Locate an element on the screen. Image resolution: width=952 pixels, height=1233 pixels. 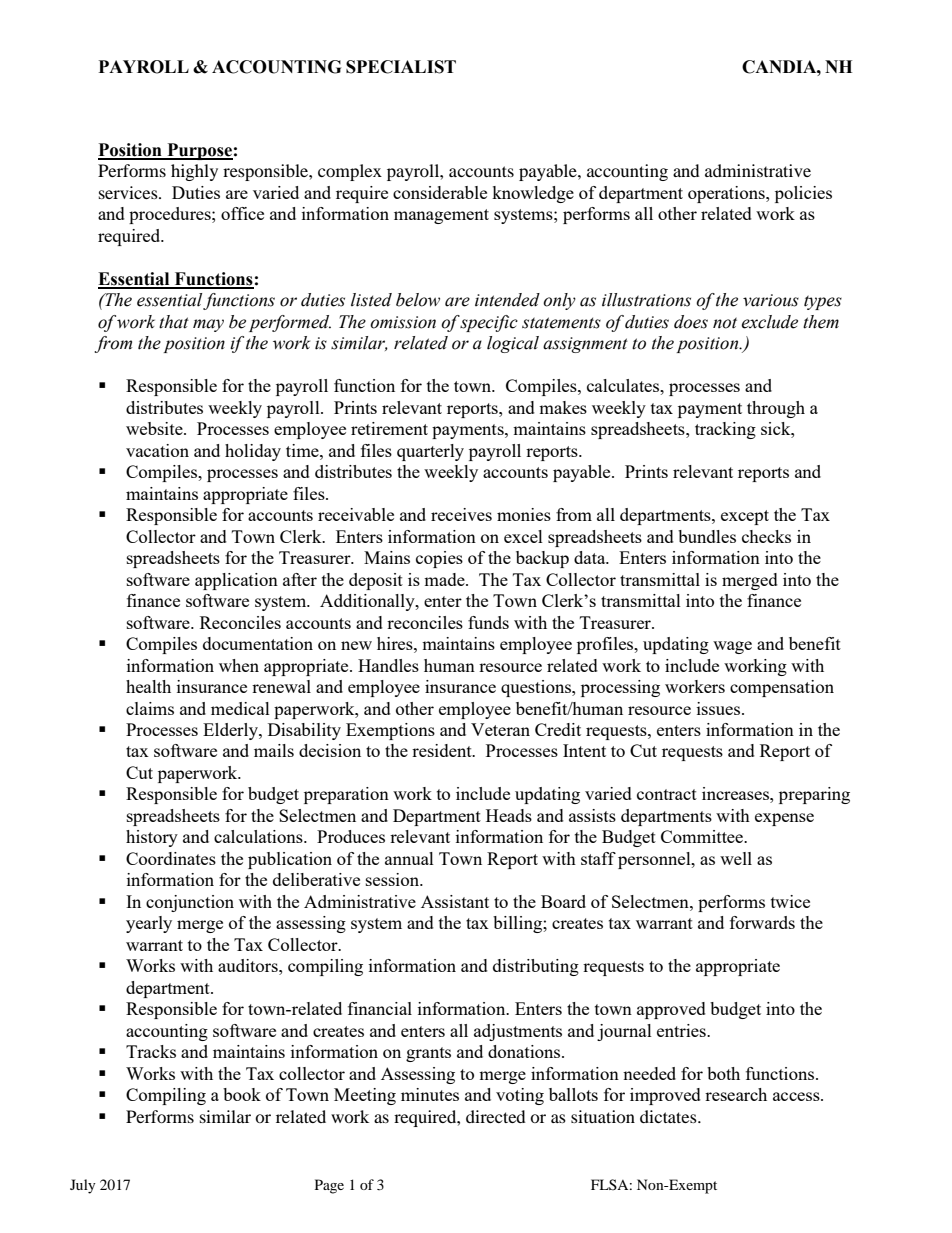
not is located at coordinates (725, 323).
